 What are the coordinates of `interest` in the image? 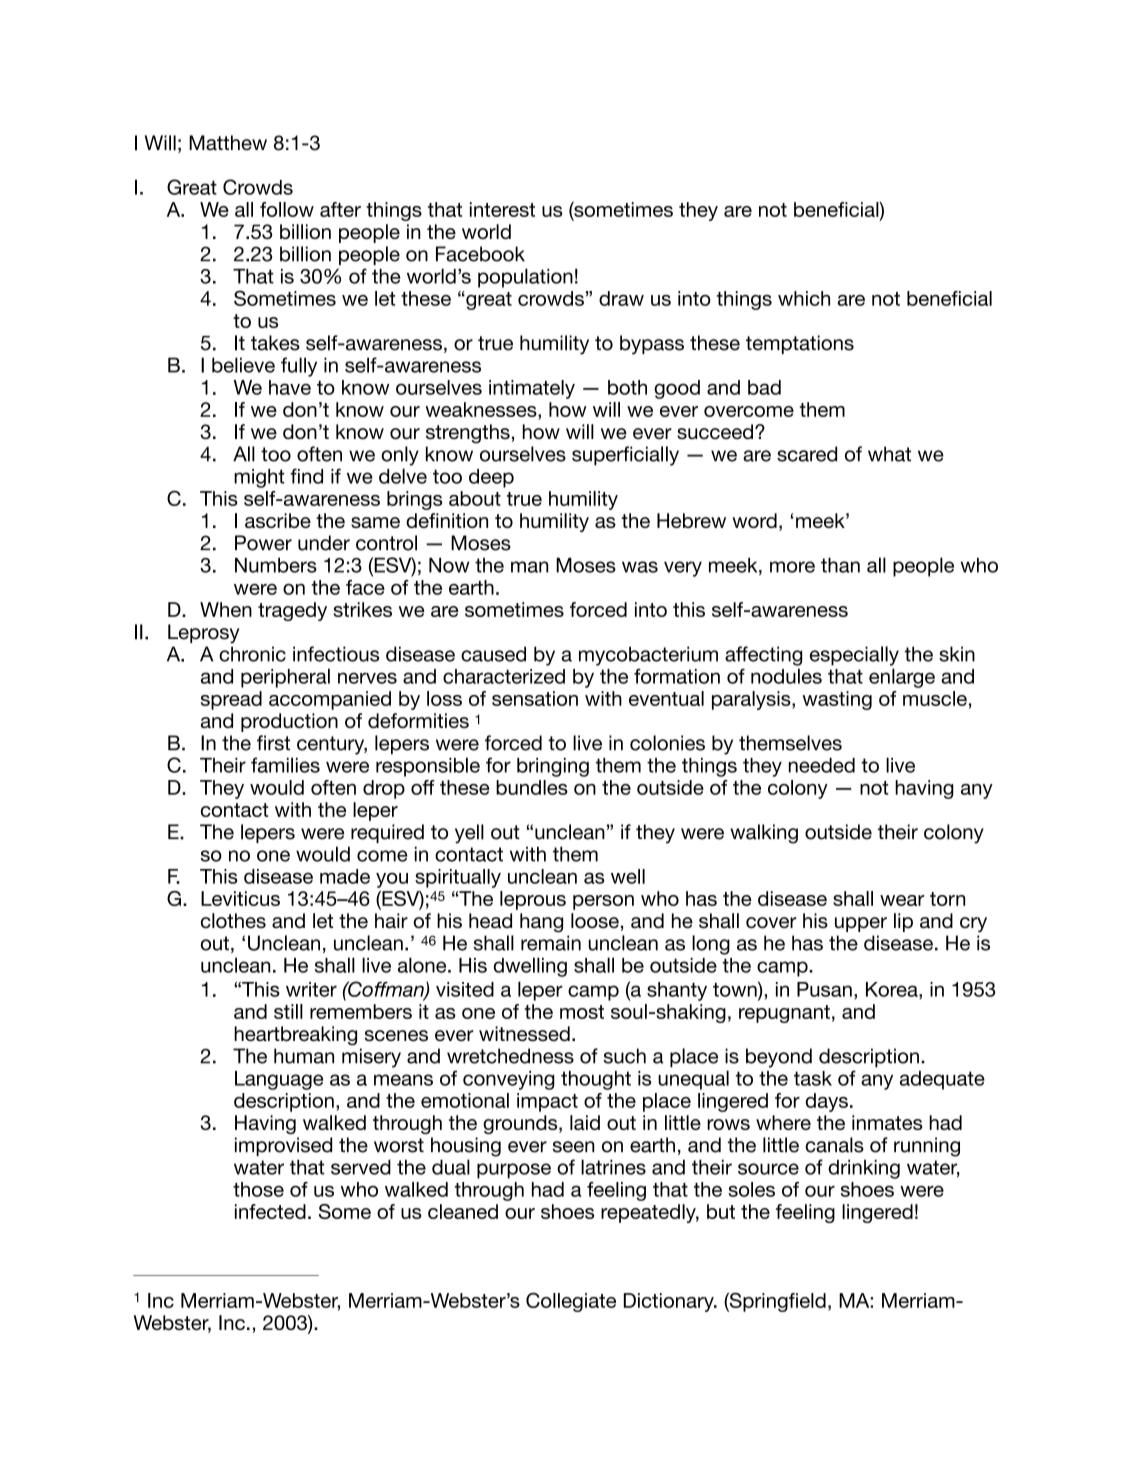 It's located at (502, 209).
